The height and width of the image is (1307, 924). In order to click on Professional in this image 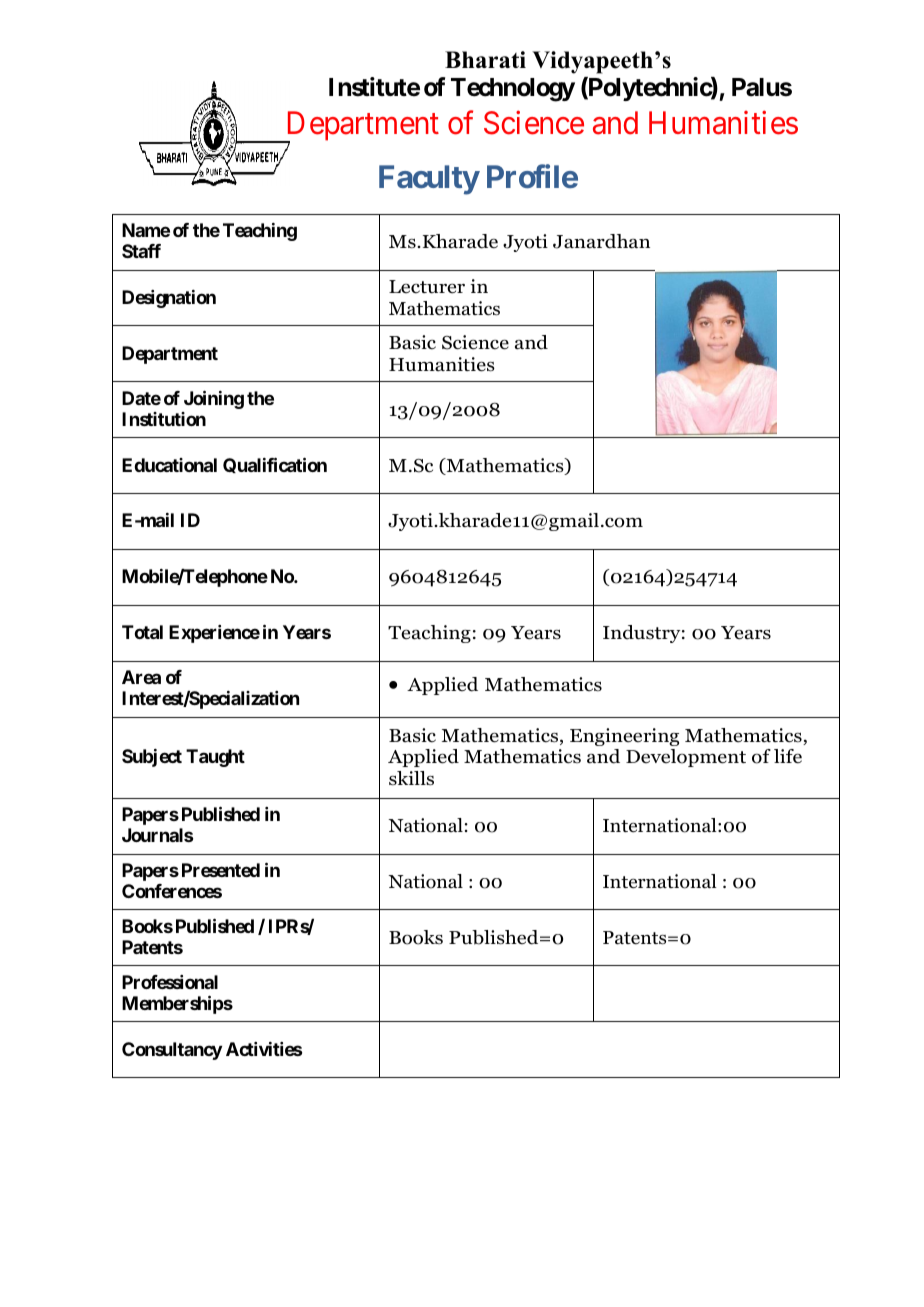, I will do `click(170, 982)`.
